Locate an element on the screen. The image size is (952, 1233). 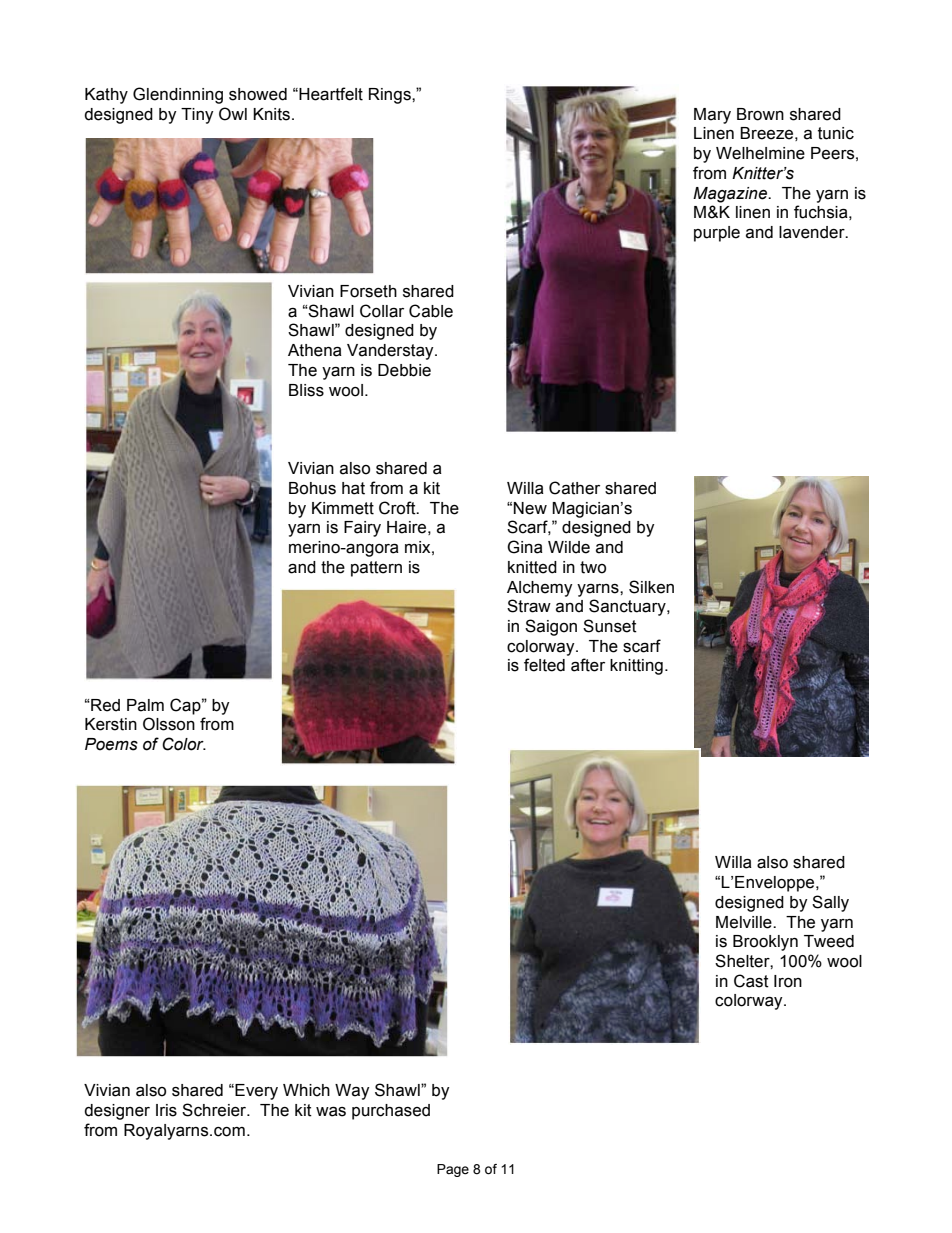
Fairy is located at coordinates (362, 529).
